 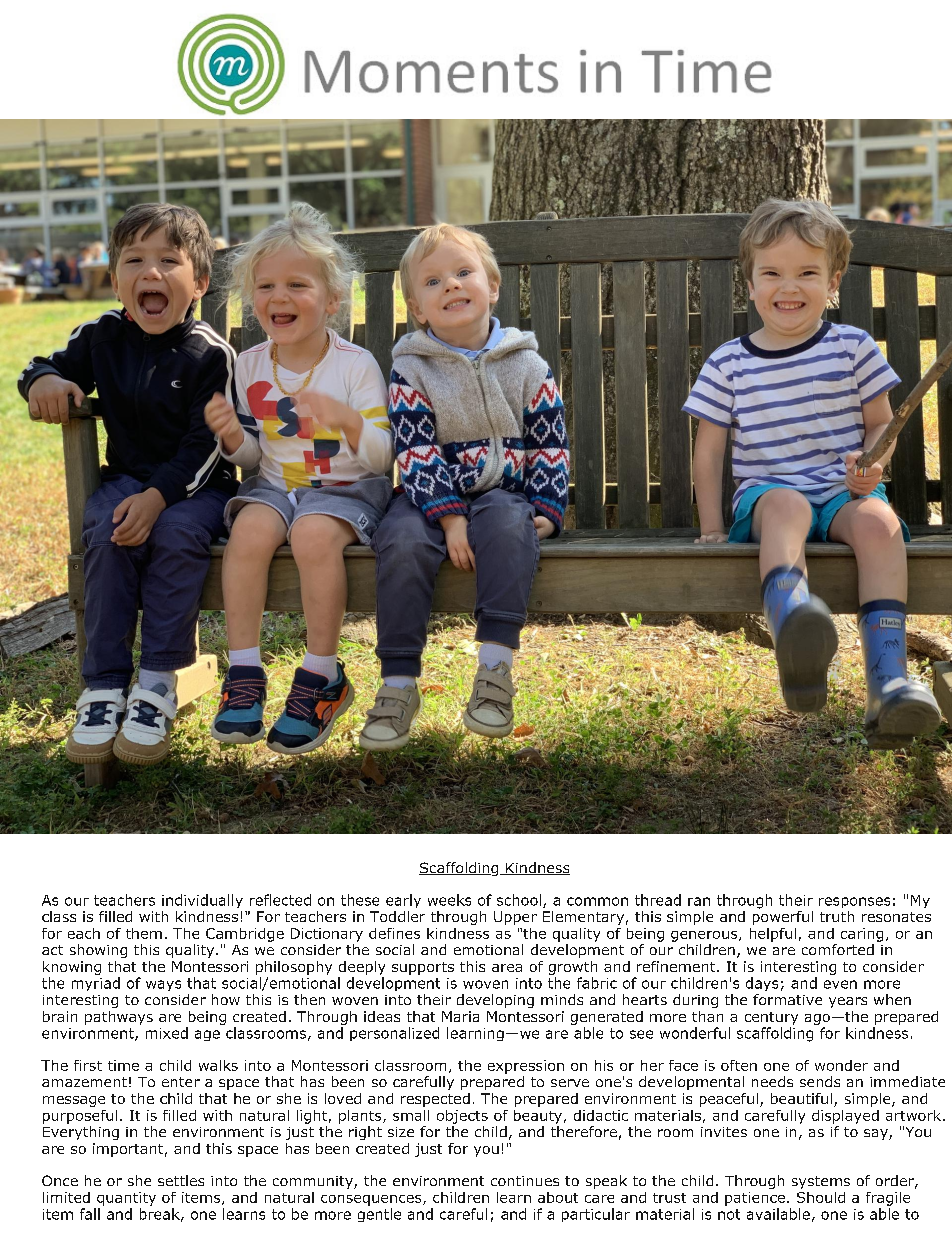 I want to click on quantity, so click(x=126, y=1199).
